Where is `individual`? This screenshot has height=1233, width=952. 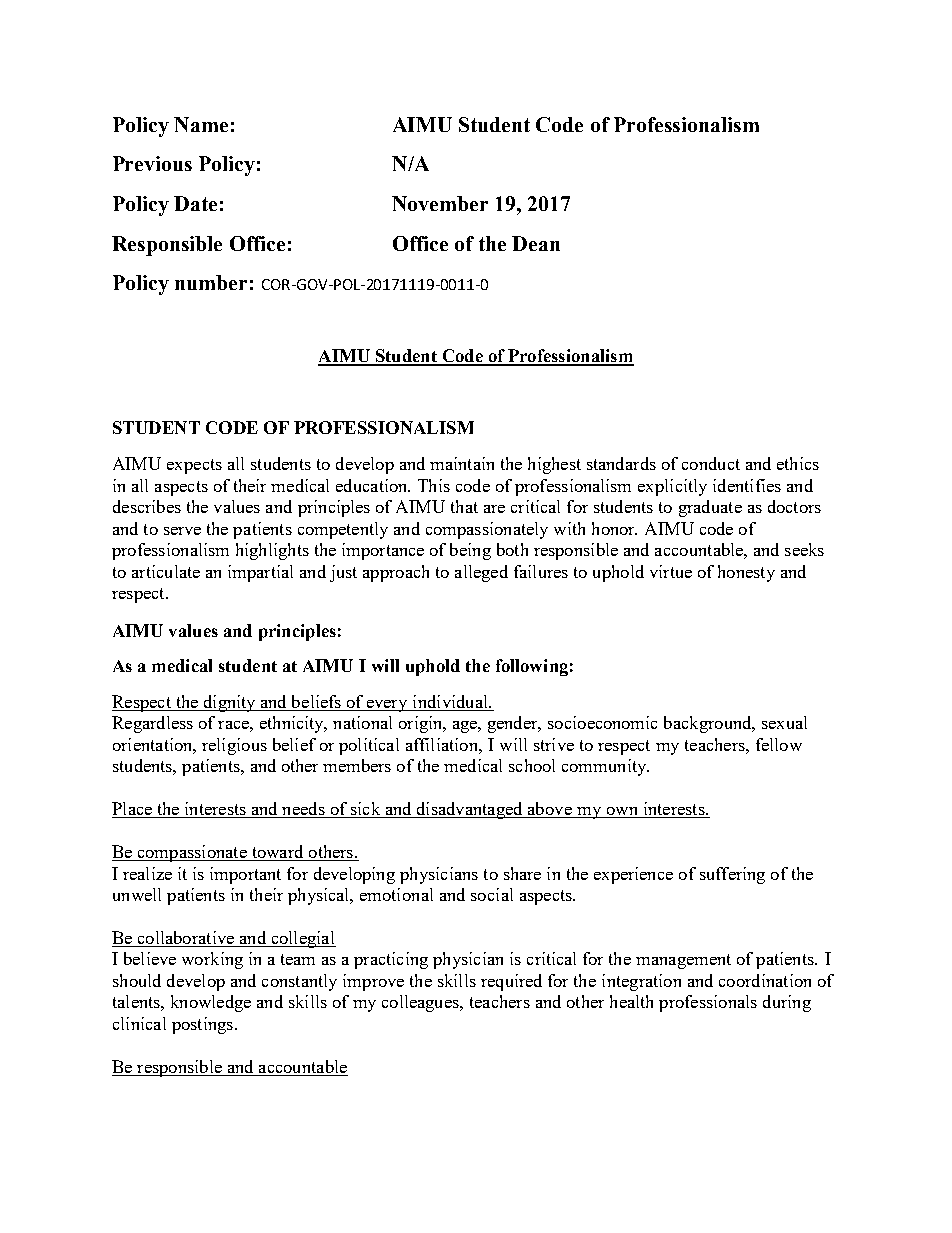
individual is located at coordinates (451, 701).
